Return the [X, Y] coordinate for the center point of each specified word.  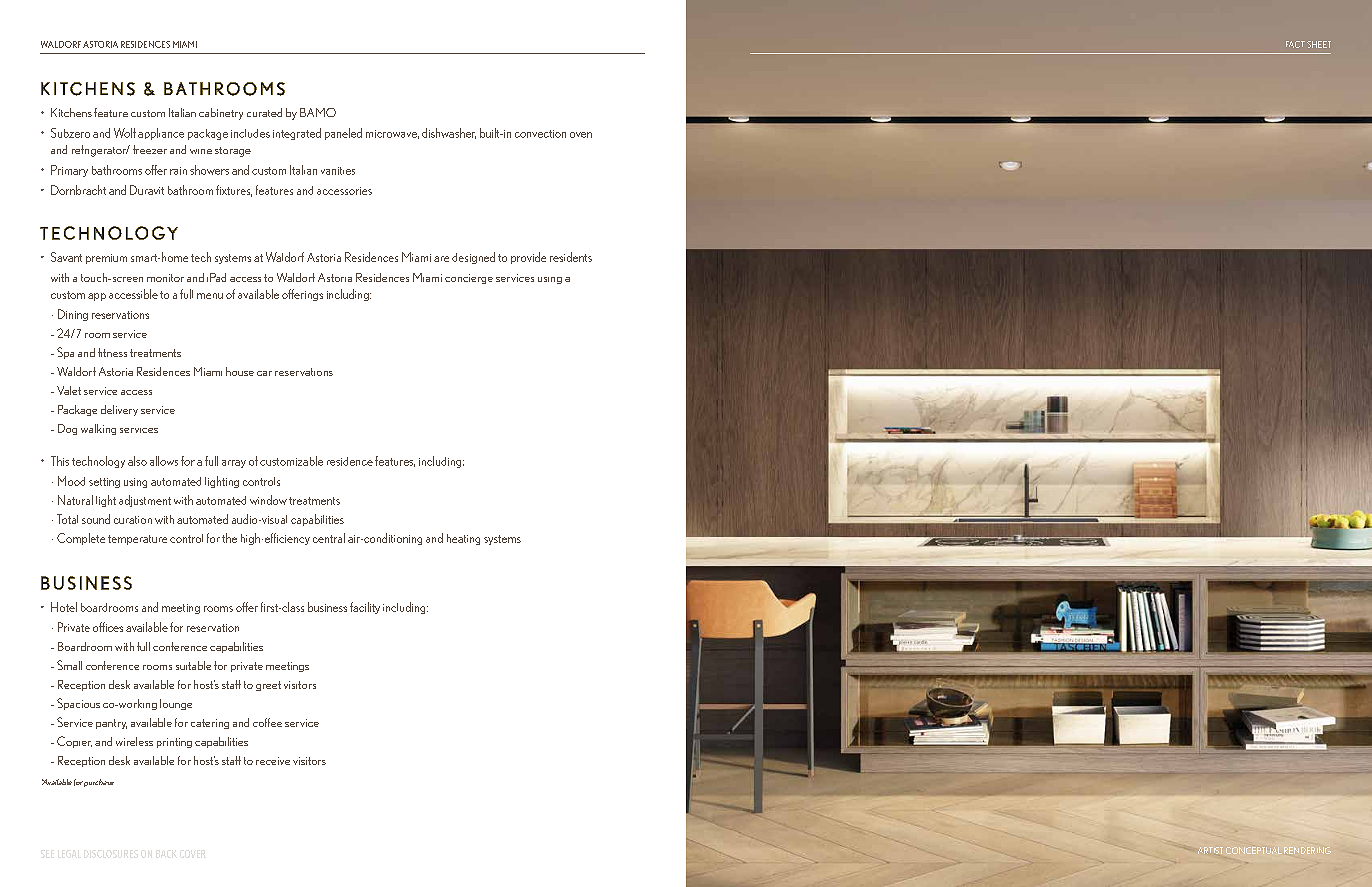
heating [463, 539]
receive [273, 761]
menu [210, 296]
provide [528, 258]
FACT [1295, 44]
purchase [99, 783]
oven [581, 135]
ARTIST [1210, 850]
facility [365, 608]
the [229, 538]
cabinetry [221, 114]
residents [571, 257]
